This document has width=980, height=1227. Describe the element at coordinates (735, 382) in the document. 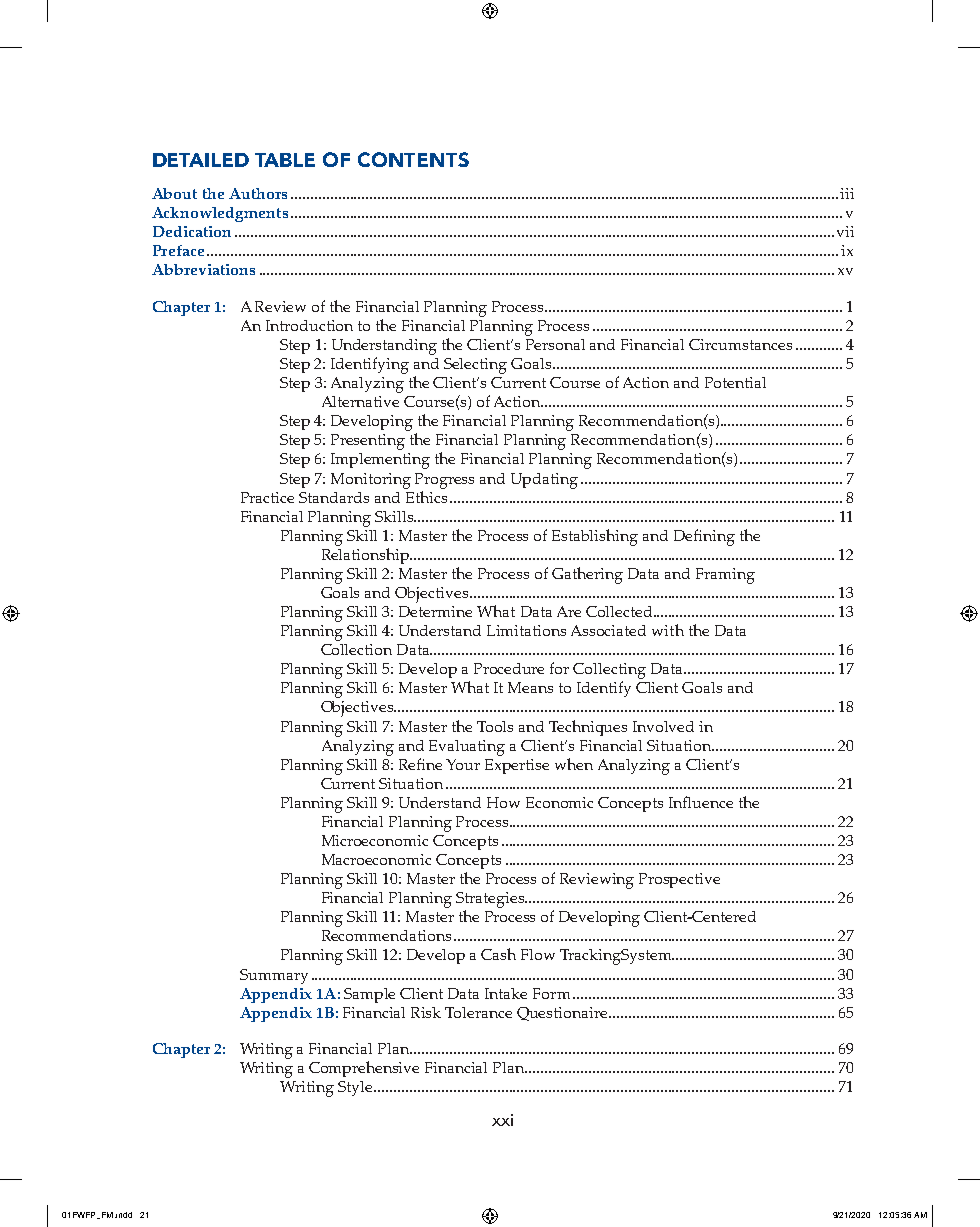

I see `Potential` at that location.
